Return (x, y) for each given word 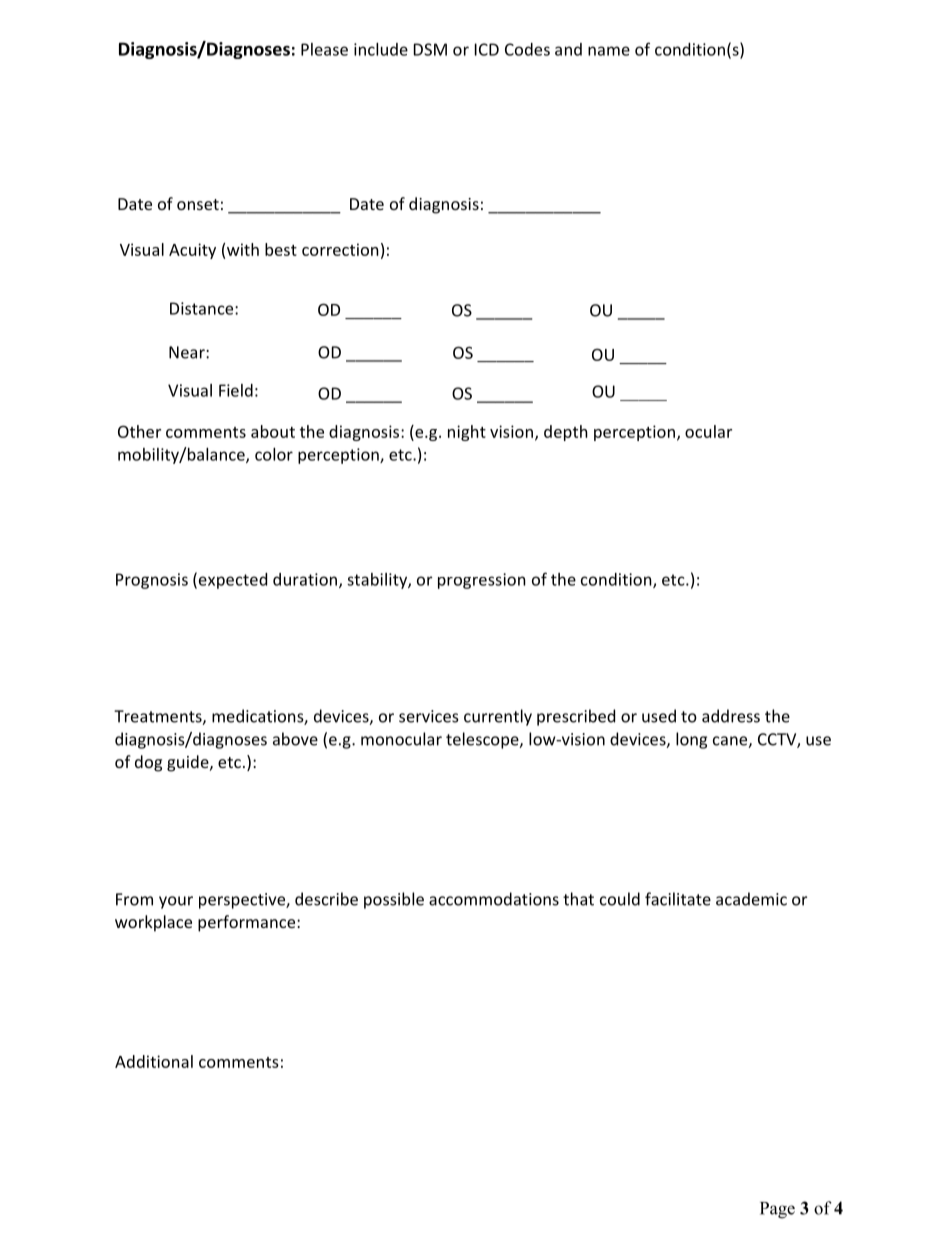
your (176, 902)
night (467, 433)
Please (324, 49)
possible (394, 900)
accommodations (494, 899)
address (731, 716)
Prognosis (152, 581)
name (609, 51)
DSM (430, 49)
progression (482, 581)
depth (566, 433)
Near (188, 352)
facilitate (678, 899)
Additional (154, 1061)
